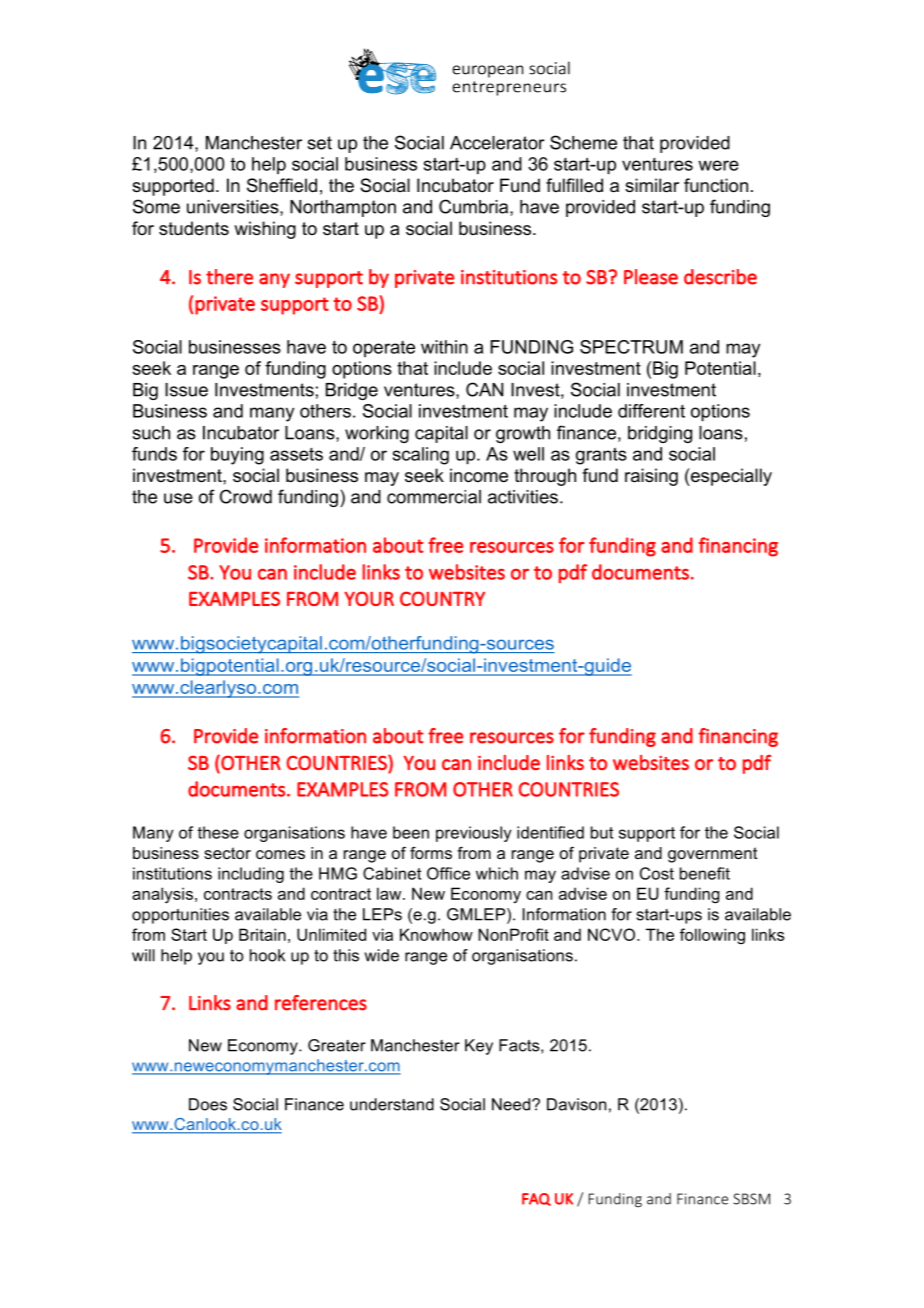 The height and width of the screenshot is (1308, 924). Describe the element at coordinates (497, 143) in the screenshot. I see `Accelerator` at that location.
